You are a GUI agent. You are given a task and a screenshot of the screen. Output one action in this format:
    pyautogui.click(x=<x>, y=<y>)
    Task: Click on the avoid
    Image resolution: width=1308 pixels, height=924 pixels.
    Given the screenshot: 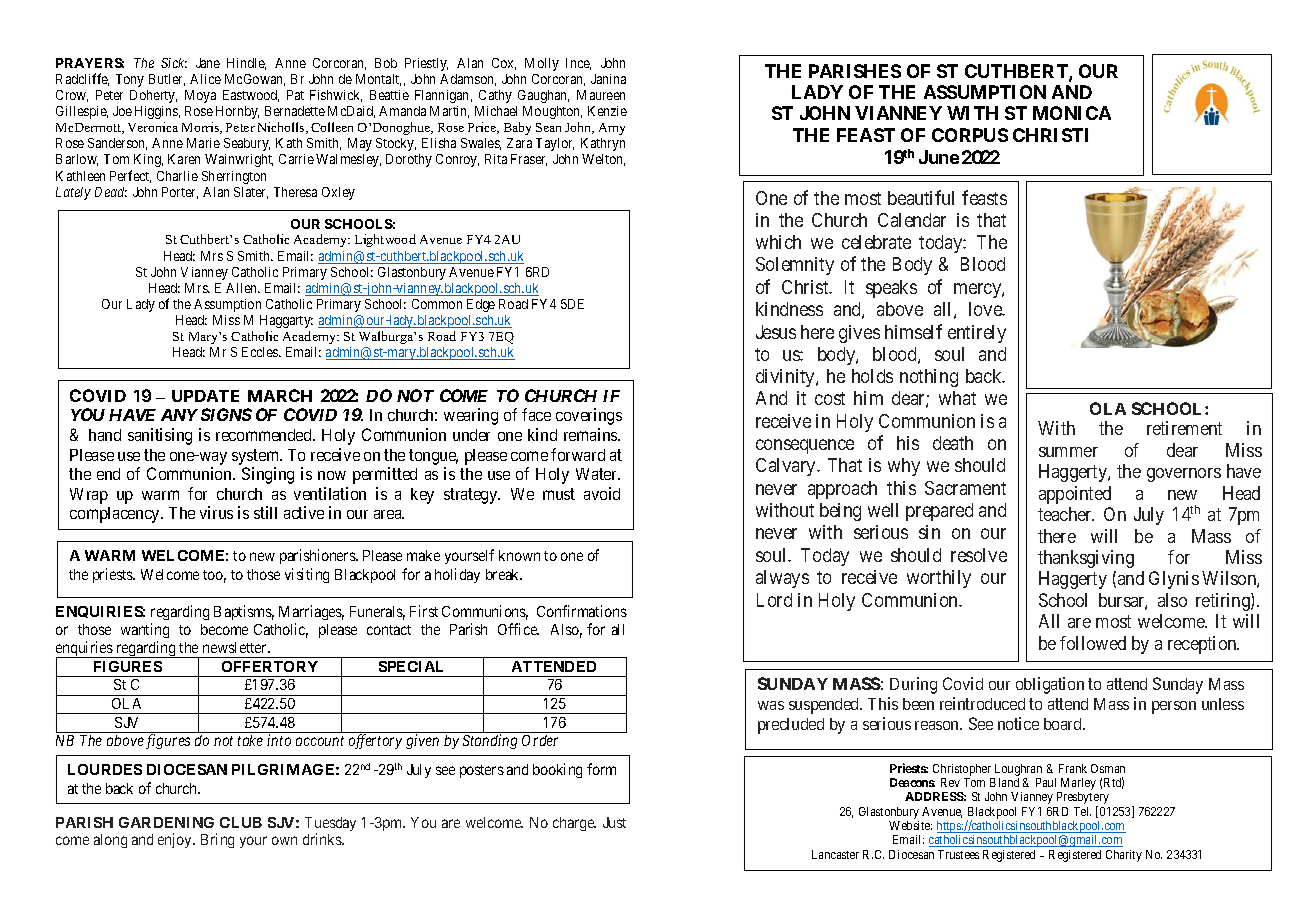 What is the action you would take?
    pyautogui.click(x=602, y=493)
